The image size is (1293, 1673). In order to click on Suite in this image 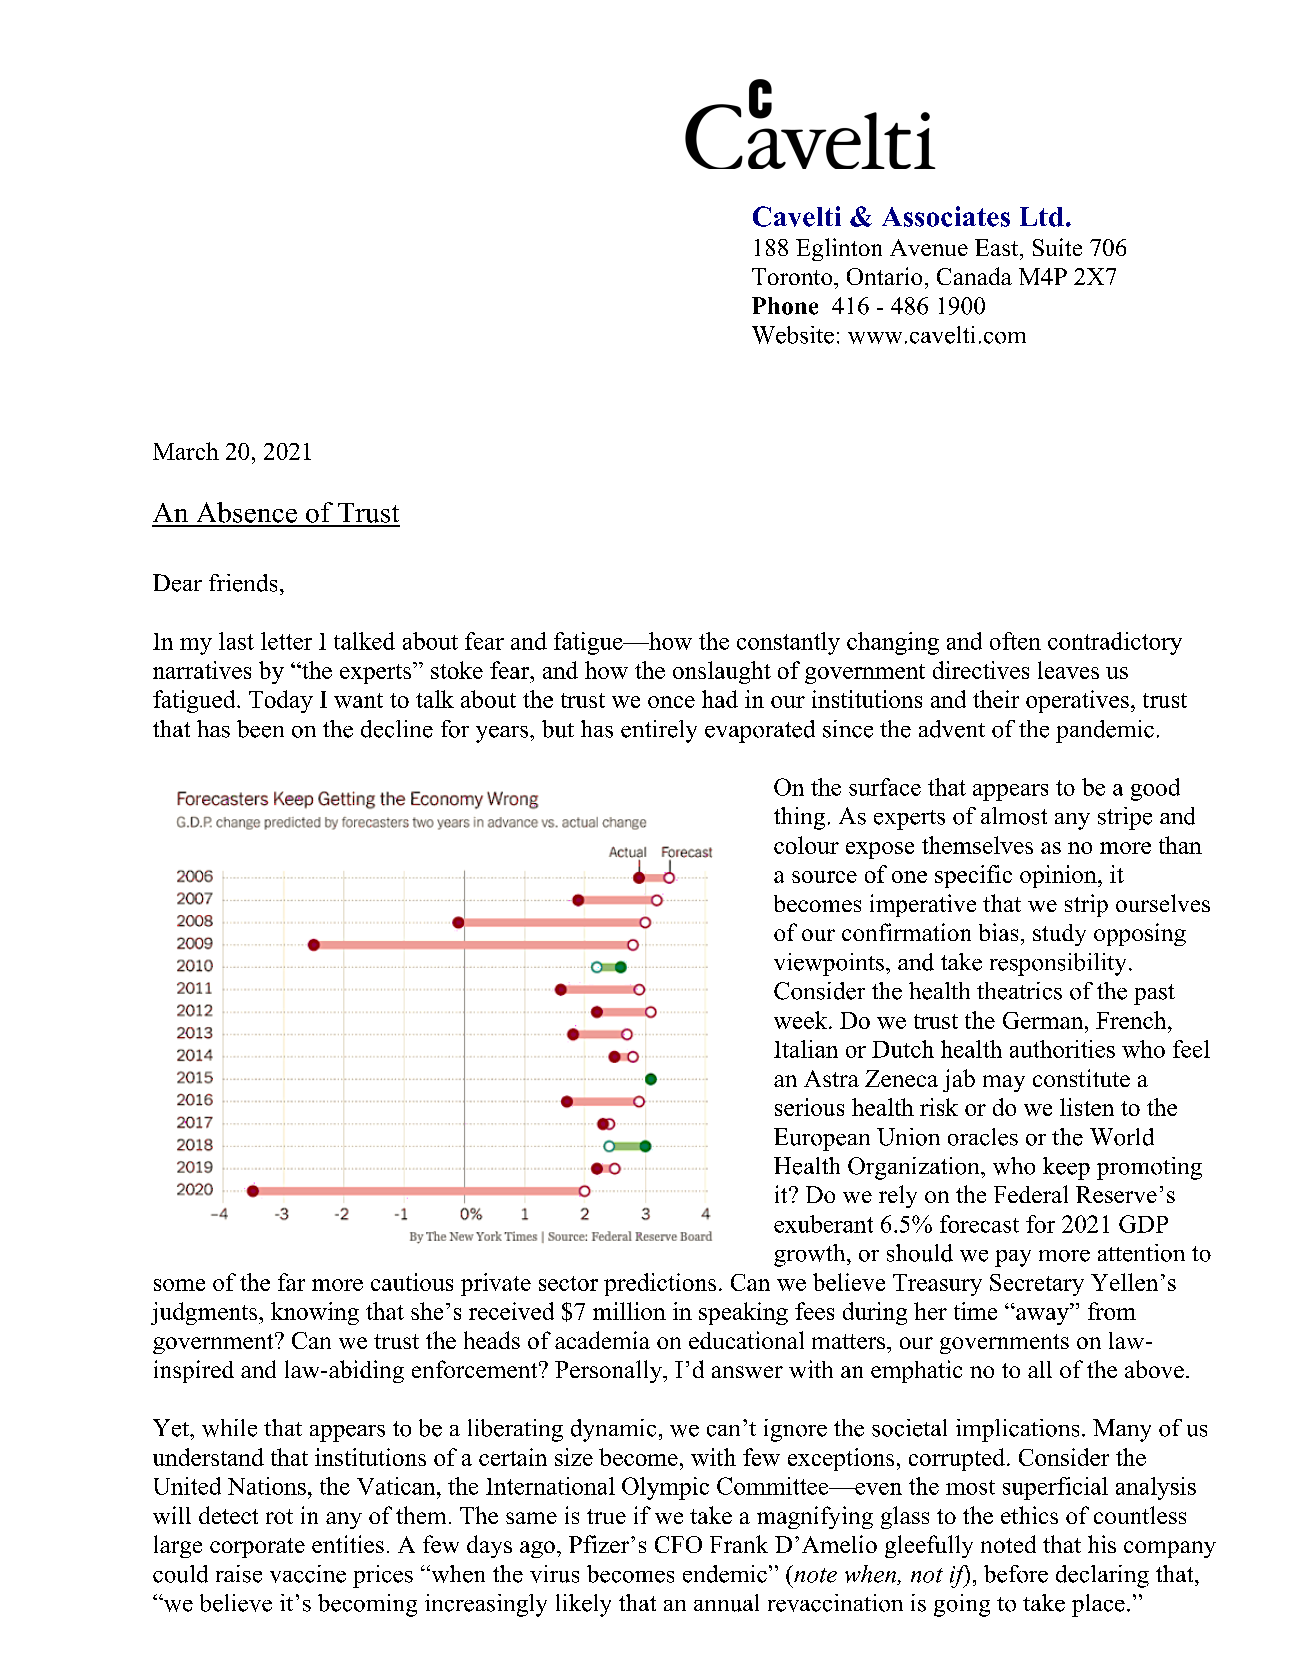, I will do `click(1057, 247)`.
